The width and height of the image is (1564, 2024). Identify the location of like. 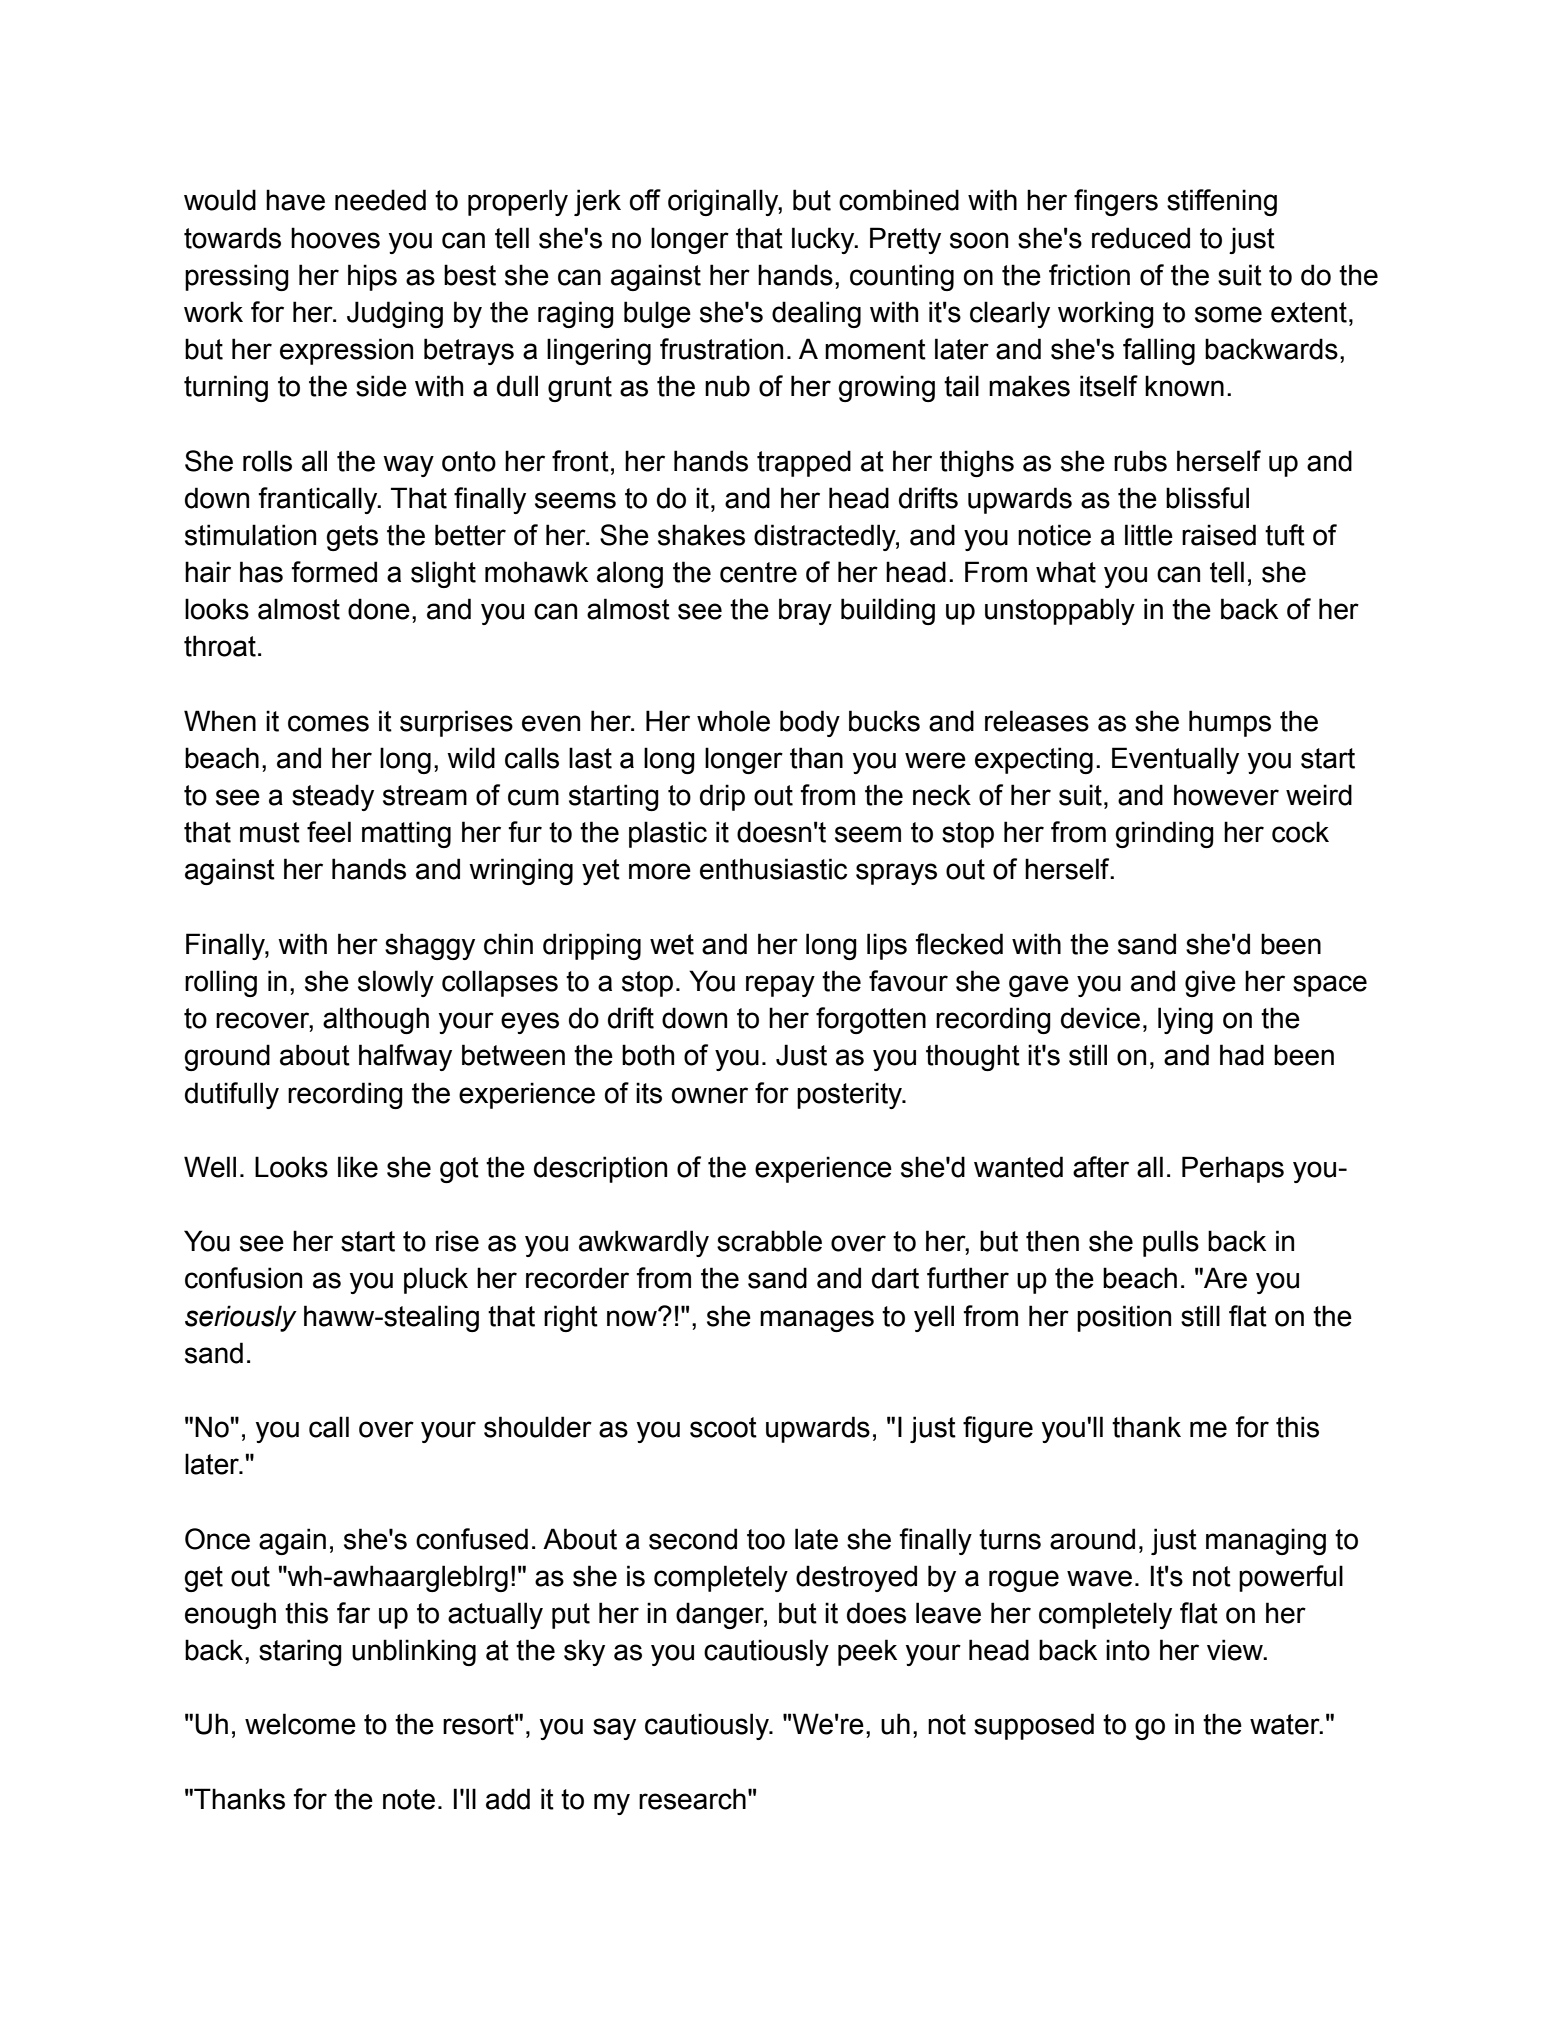
(358, 1167).
